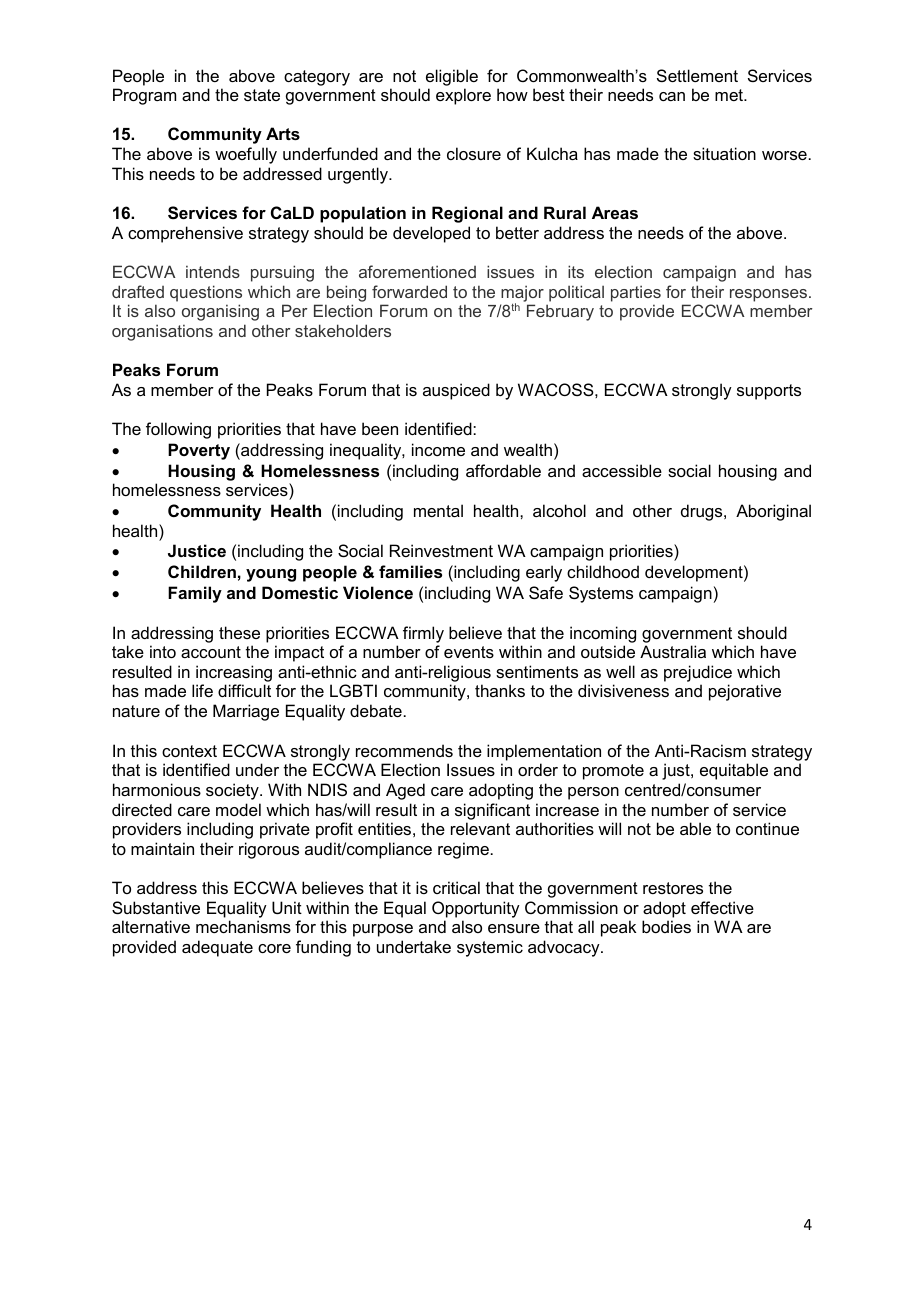 This page has width=924, height=1308. I want to click on events, so click(469, 652).
